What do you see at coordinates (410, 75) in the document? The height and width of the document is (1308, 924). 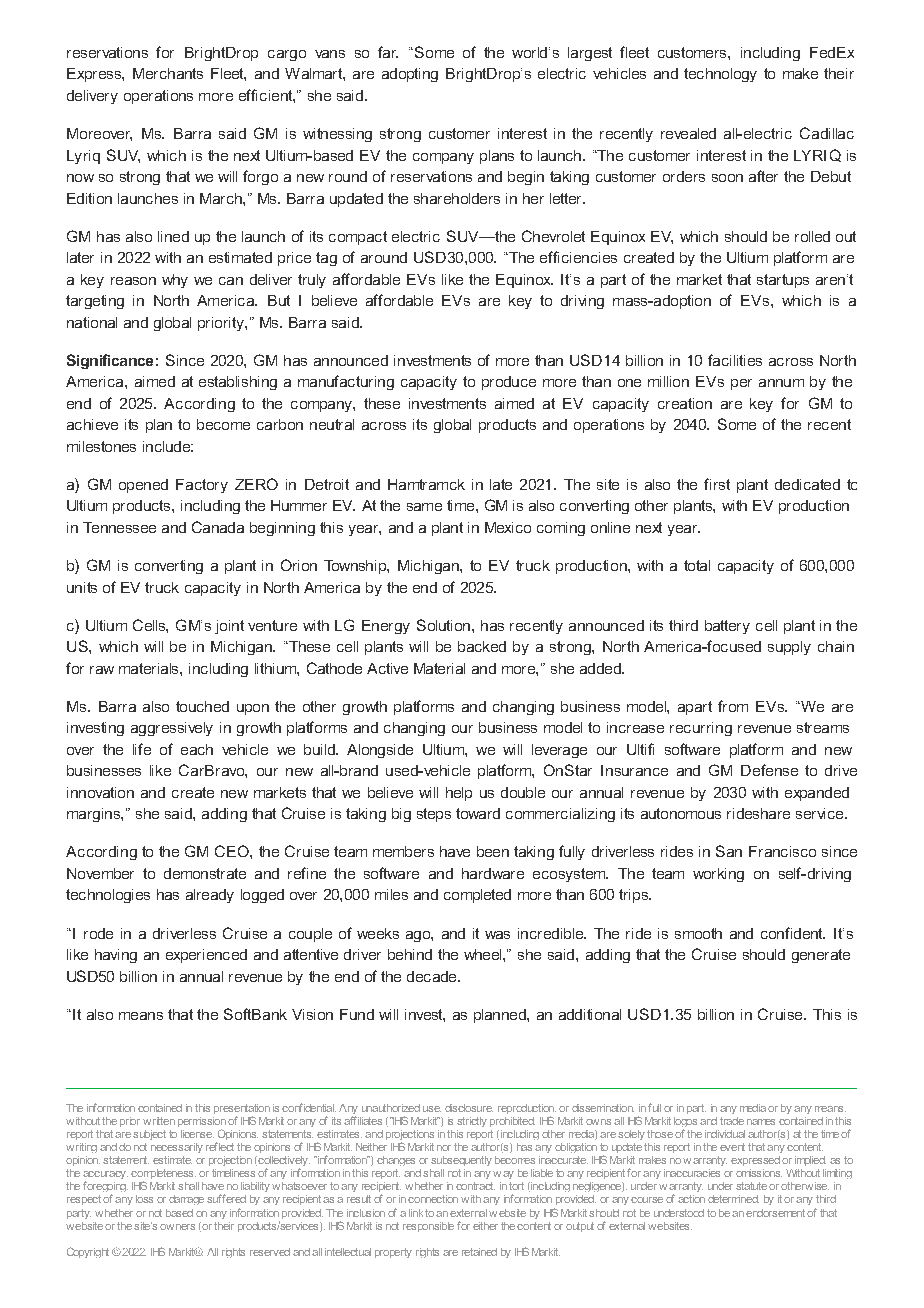 I see `adopting` at bounding box center [410, 75].
